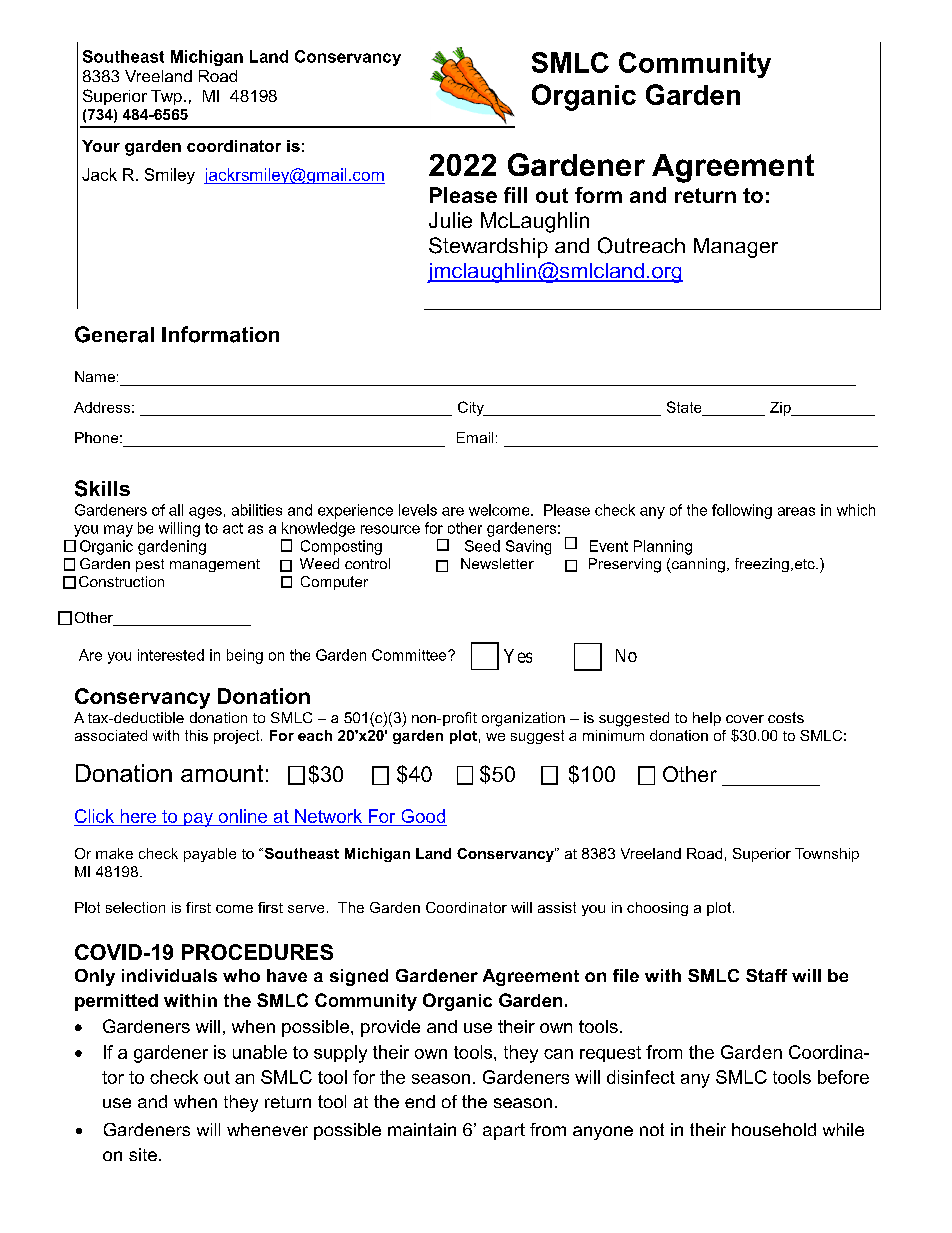 The height and width of the image is (1233, 952). Describe the element at coordinates (143, 1154) in the image. I see `site` at that location.
